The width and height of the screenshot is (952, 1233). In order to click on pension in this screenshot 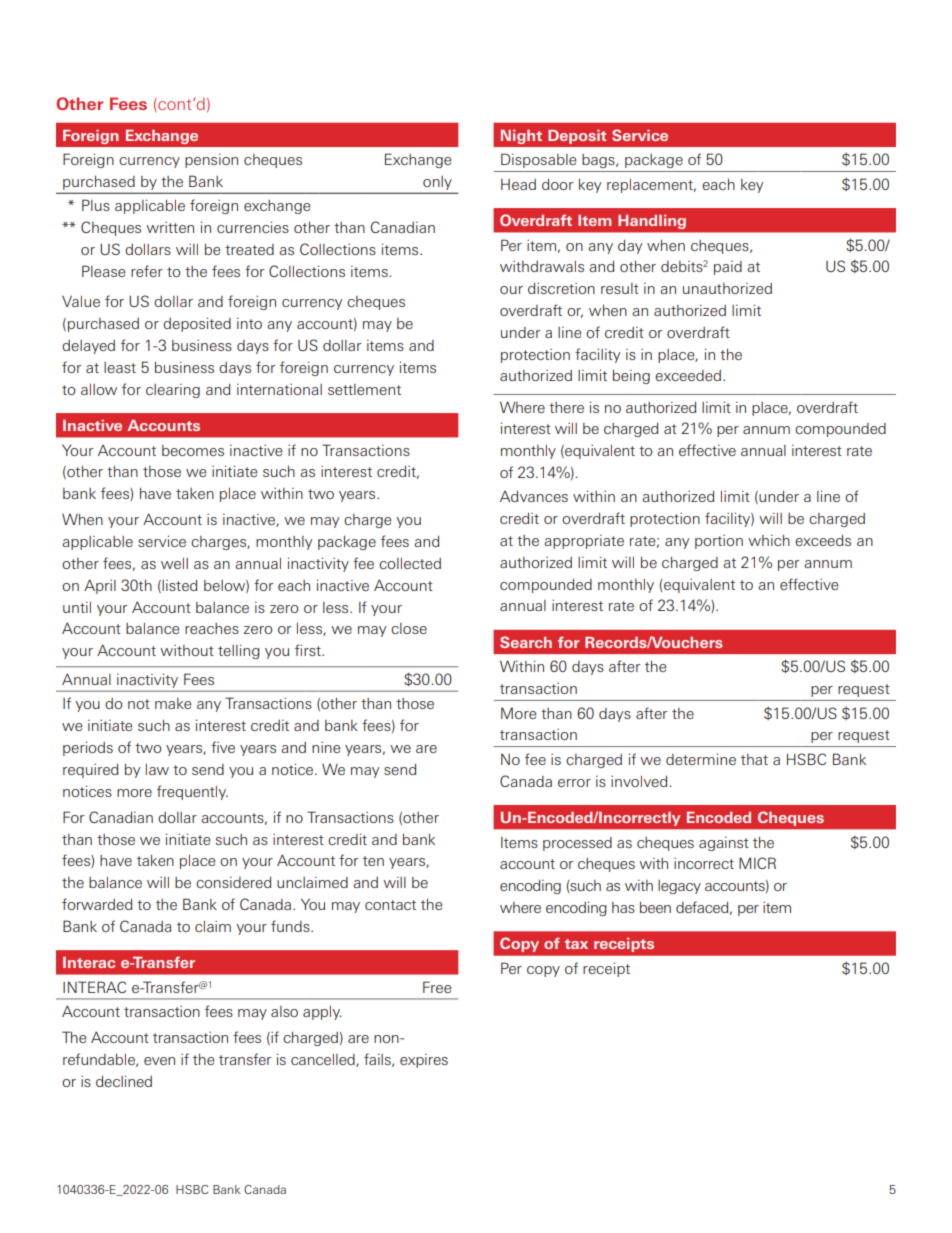, I will do `click(211, 161)`.
